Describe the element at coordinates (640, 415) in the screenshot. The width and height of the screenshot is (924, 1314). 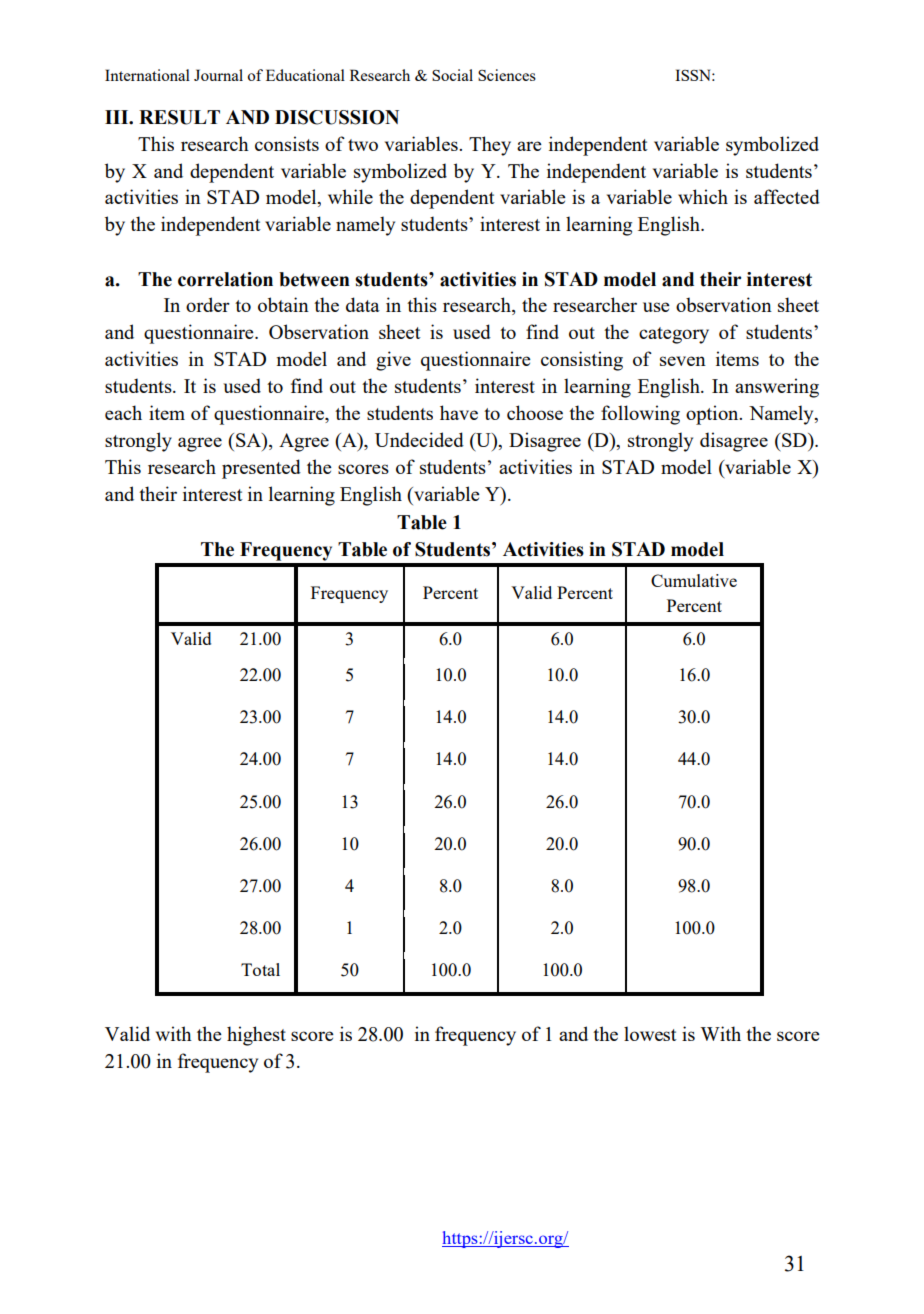
I see `following` at that location.
